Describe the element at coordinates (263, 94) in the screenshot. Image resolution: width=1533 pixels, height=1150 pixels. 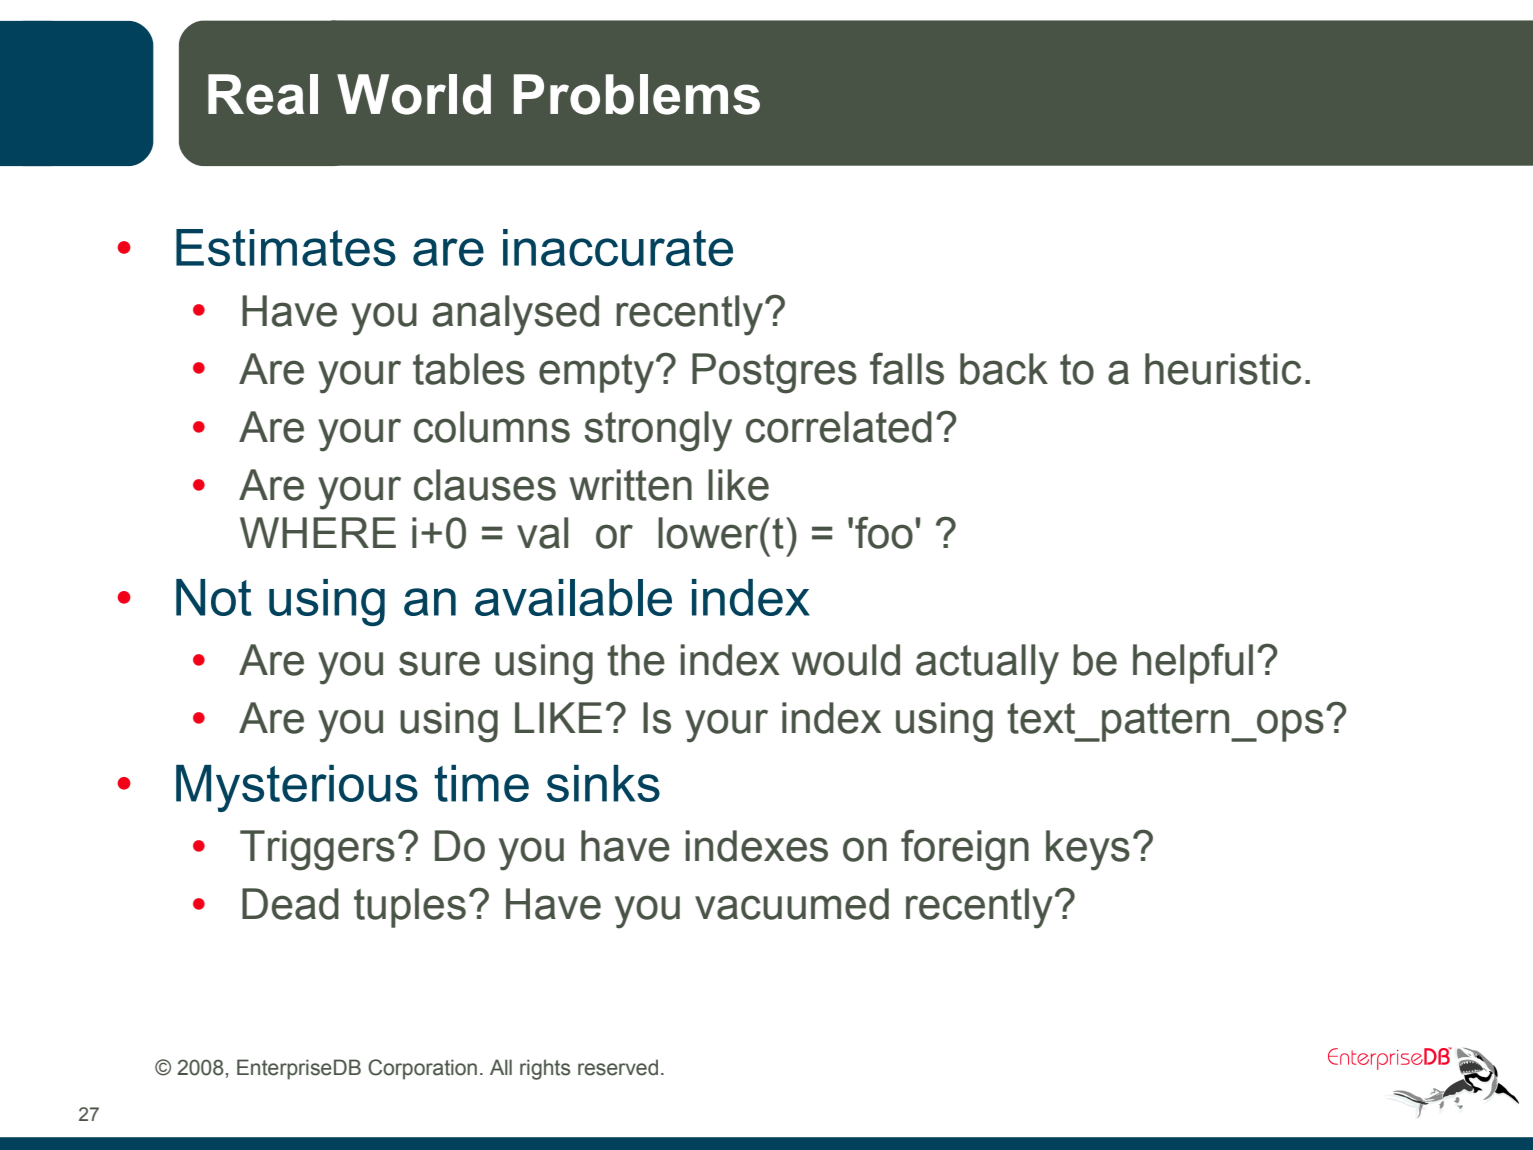
I see `Real` at that location.
